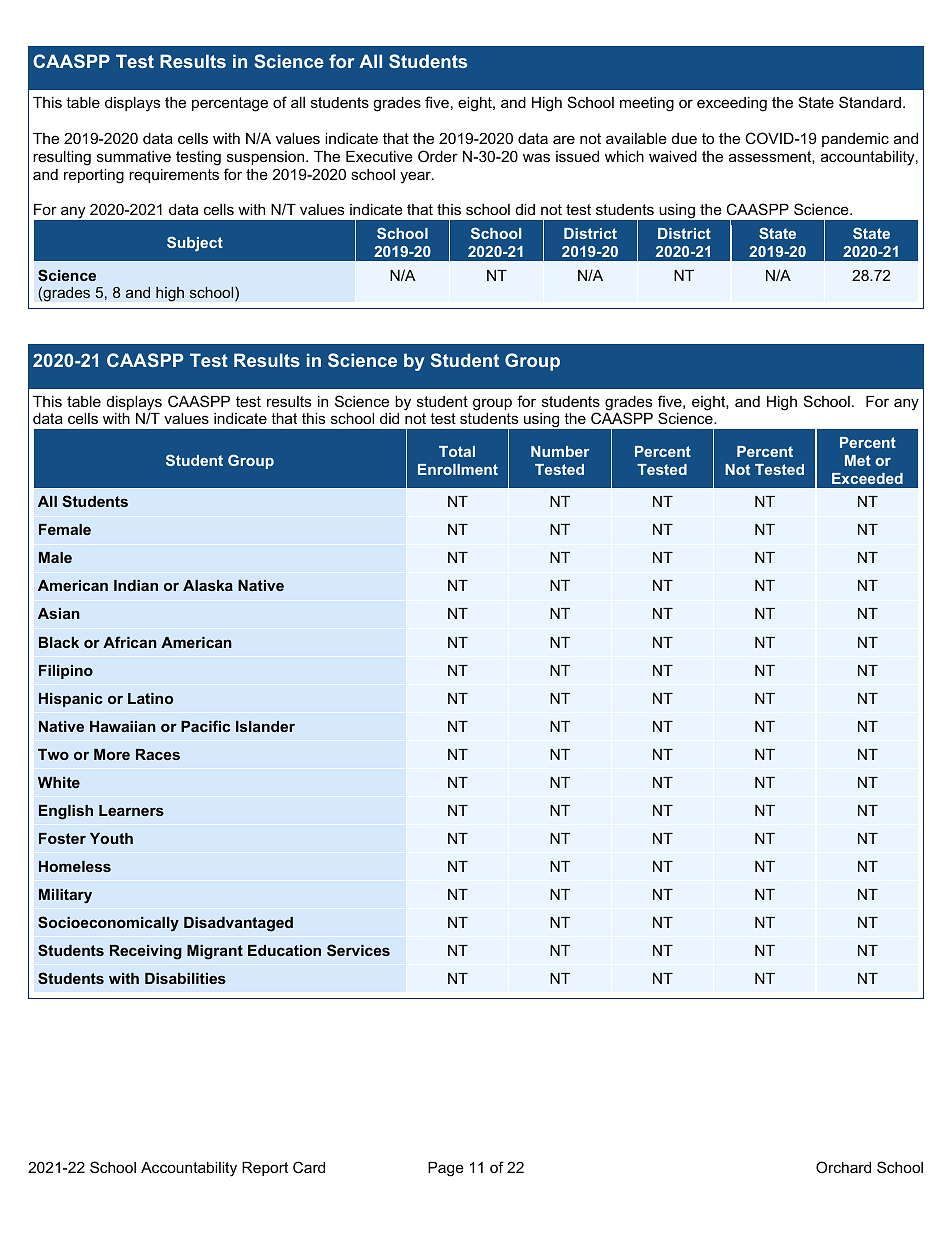 Image resolution: width=952 pixels, height=1233 pixels. I want to click on Learners, so click(131, 810).
